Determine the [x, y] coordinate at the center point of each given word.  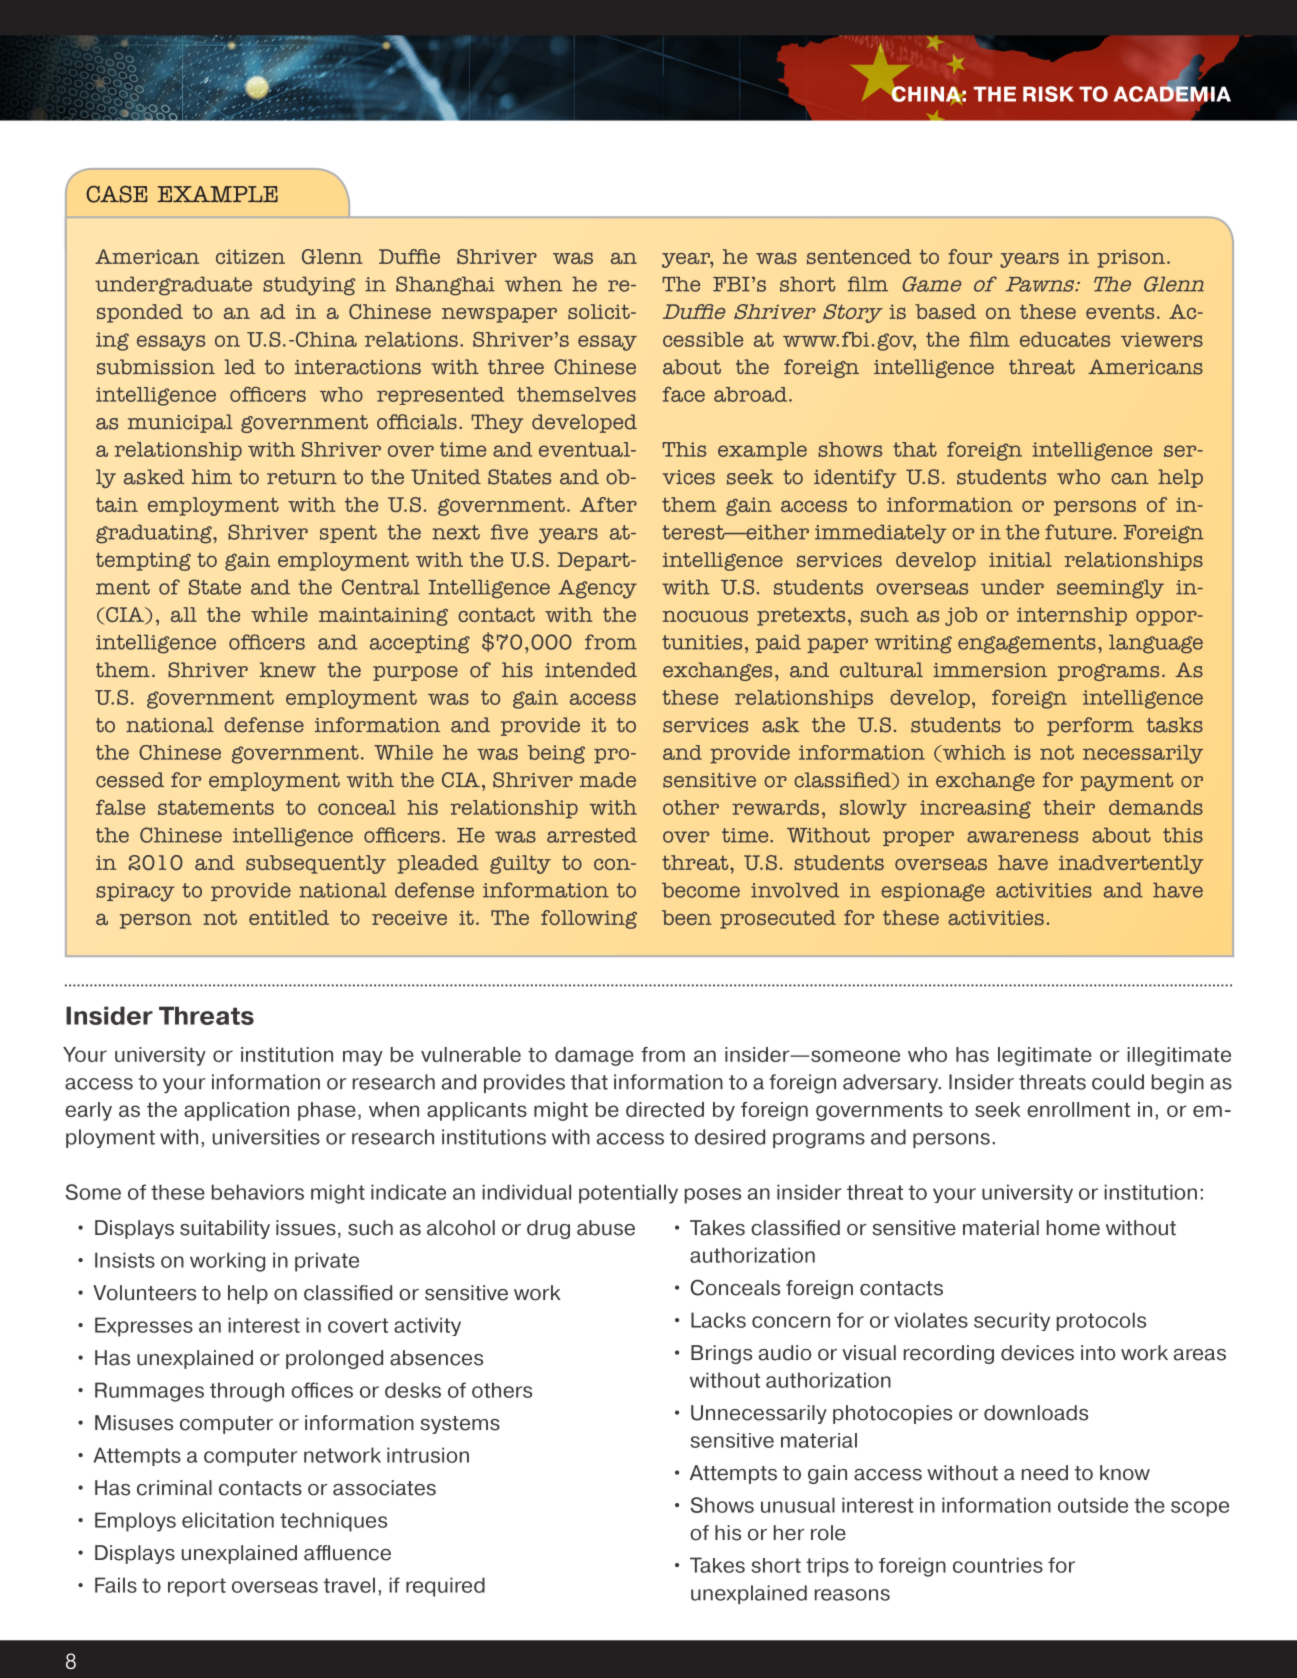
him [212, 476]
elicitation [228, 1520]
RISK [1048, 94]
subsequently [316, 864]
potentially [628, 1194]
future [1078, 532]
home [1073, 1228]
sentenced [859, 257]
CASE [116, 194]
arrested [592, 835]
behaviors [258, 1192]
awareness [1022, 837]
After [608, 504]
